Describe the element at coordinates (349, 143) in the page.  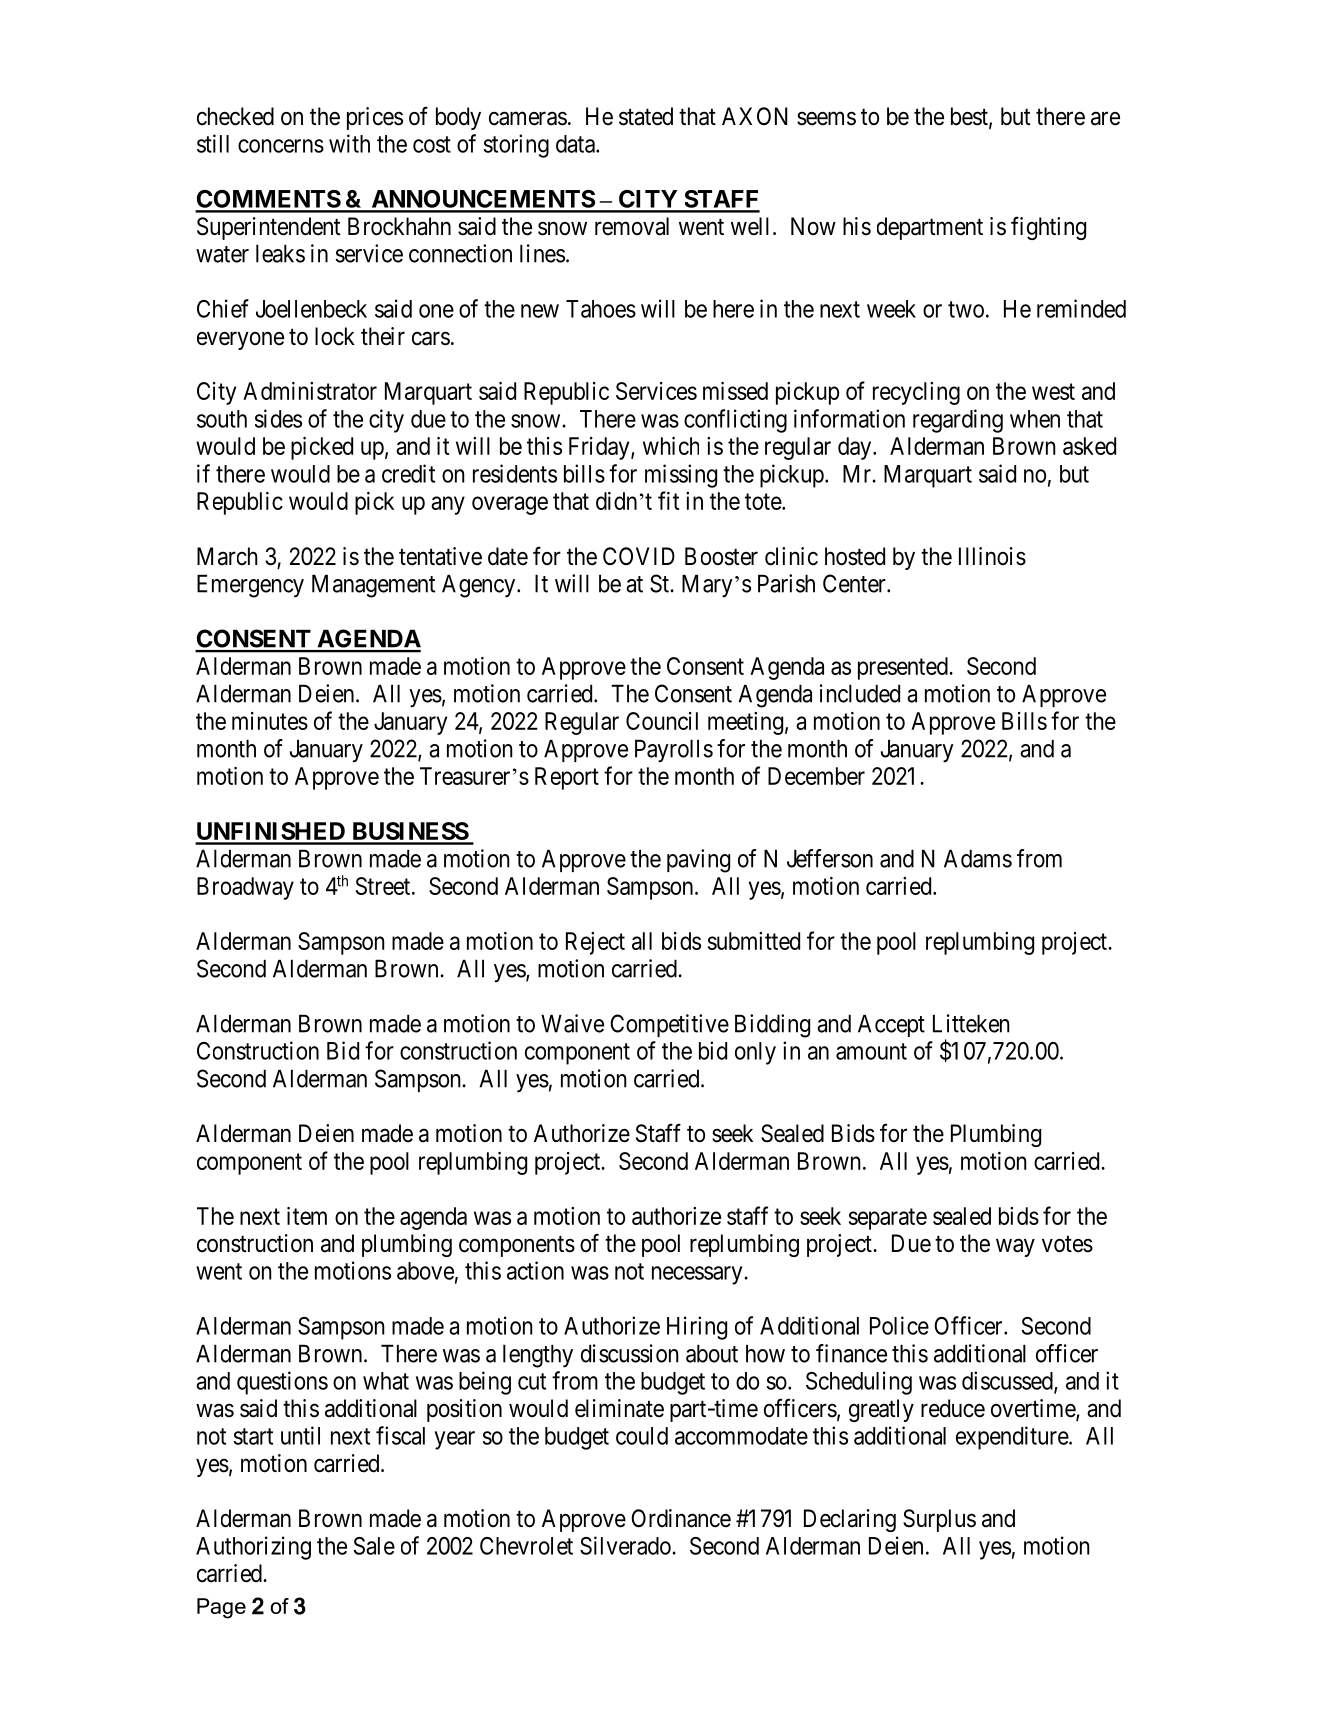
I see `with` at that location.
